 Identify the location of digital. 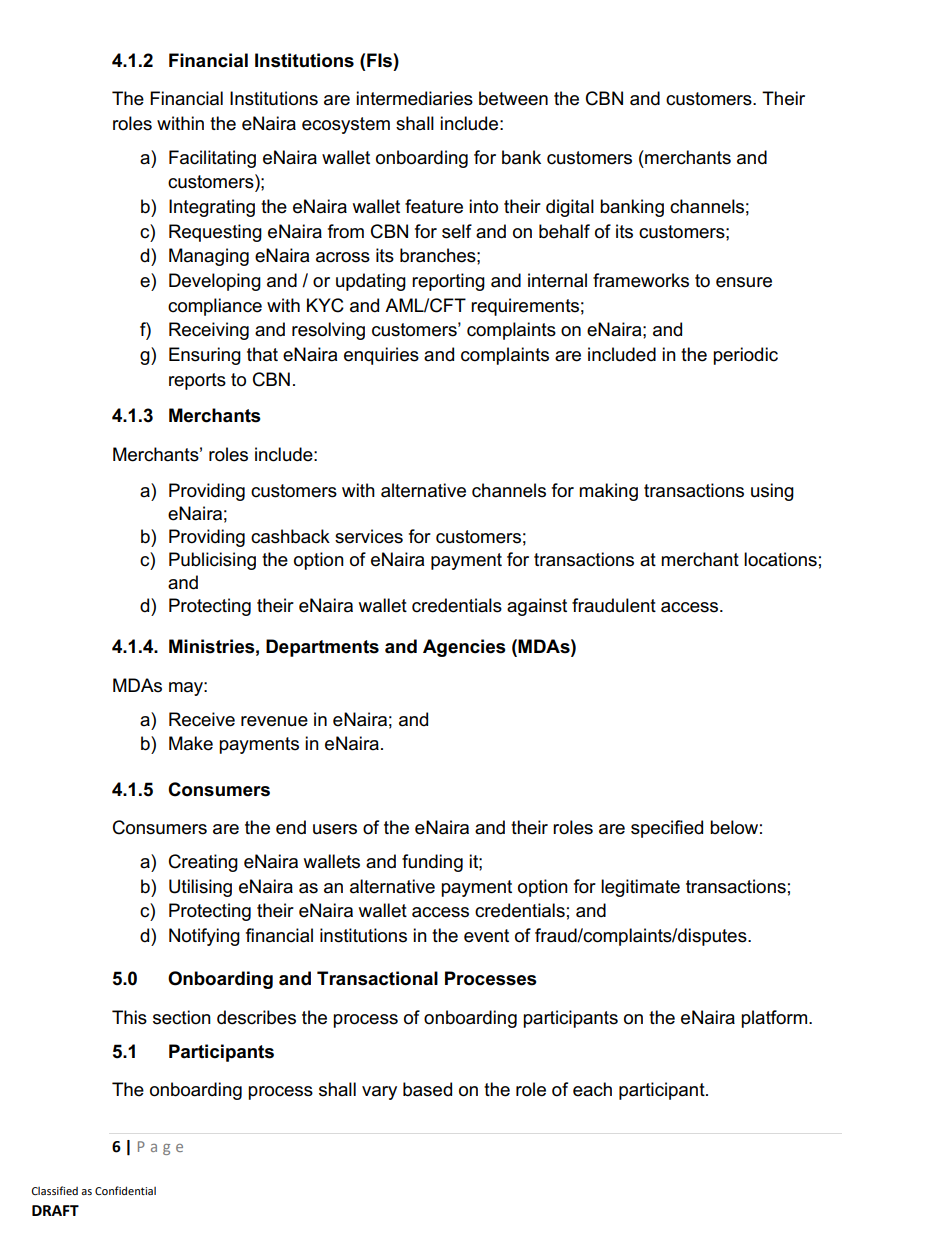
(570, 208).
